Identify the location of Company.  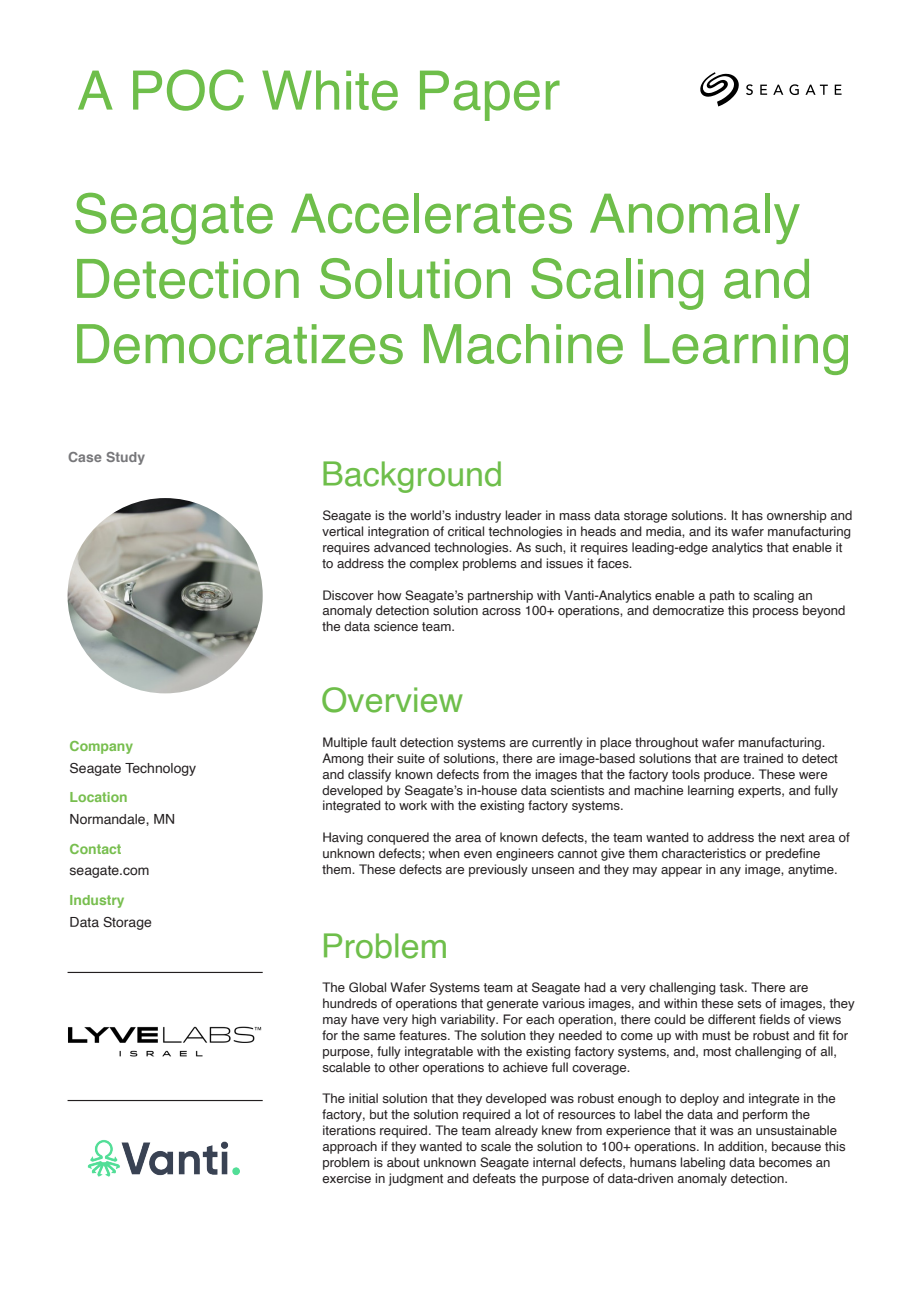
(101, 747).
